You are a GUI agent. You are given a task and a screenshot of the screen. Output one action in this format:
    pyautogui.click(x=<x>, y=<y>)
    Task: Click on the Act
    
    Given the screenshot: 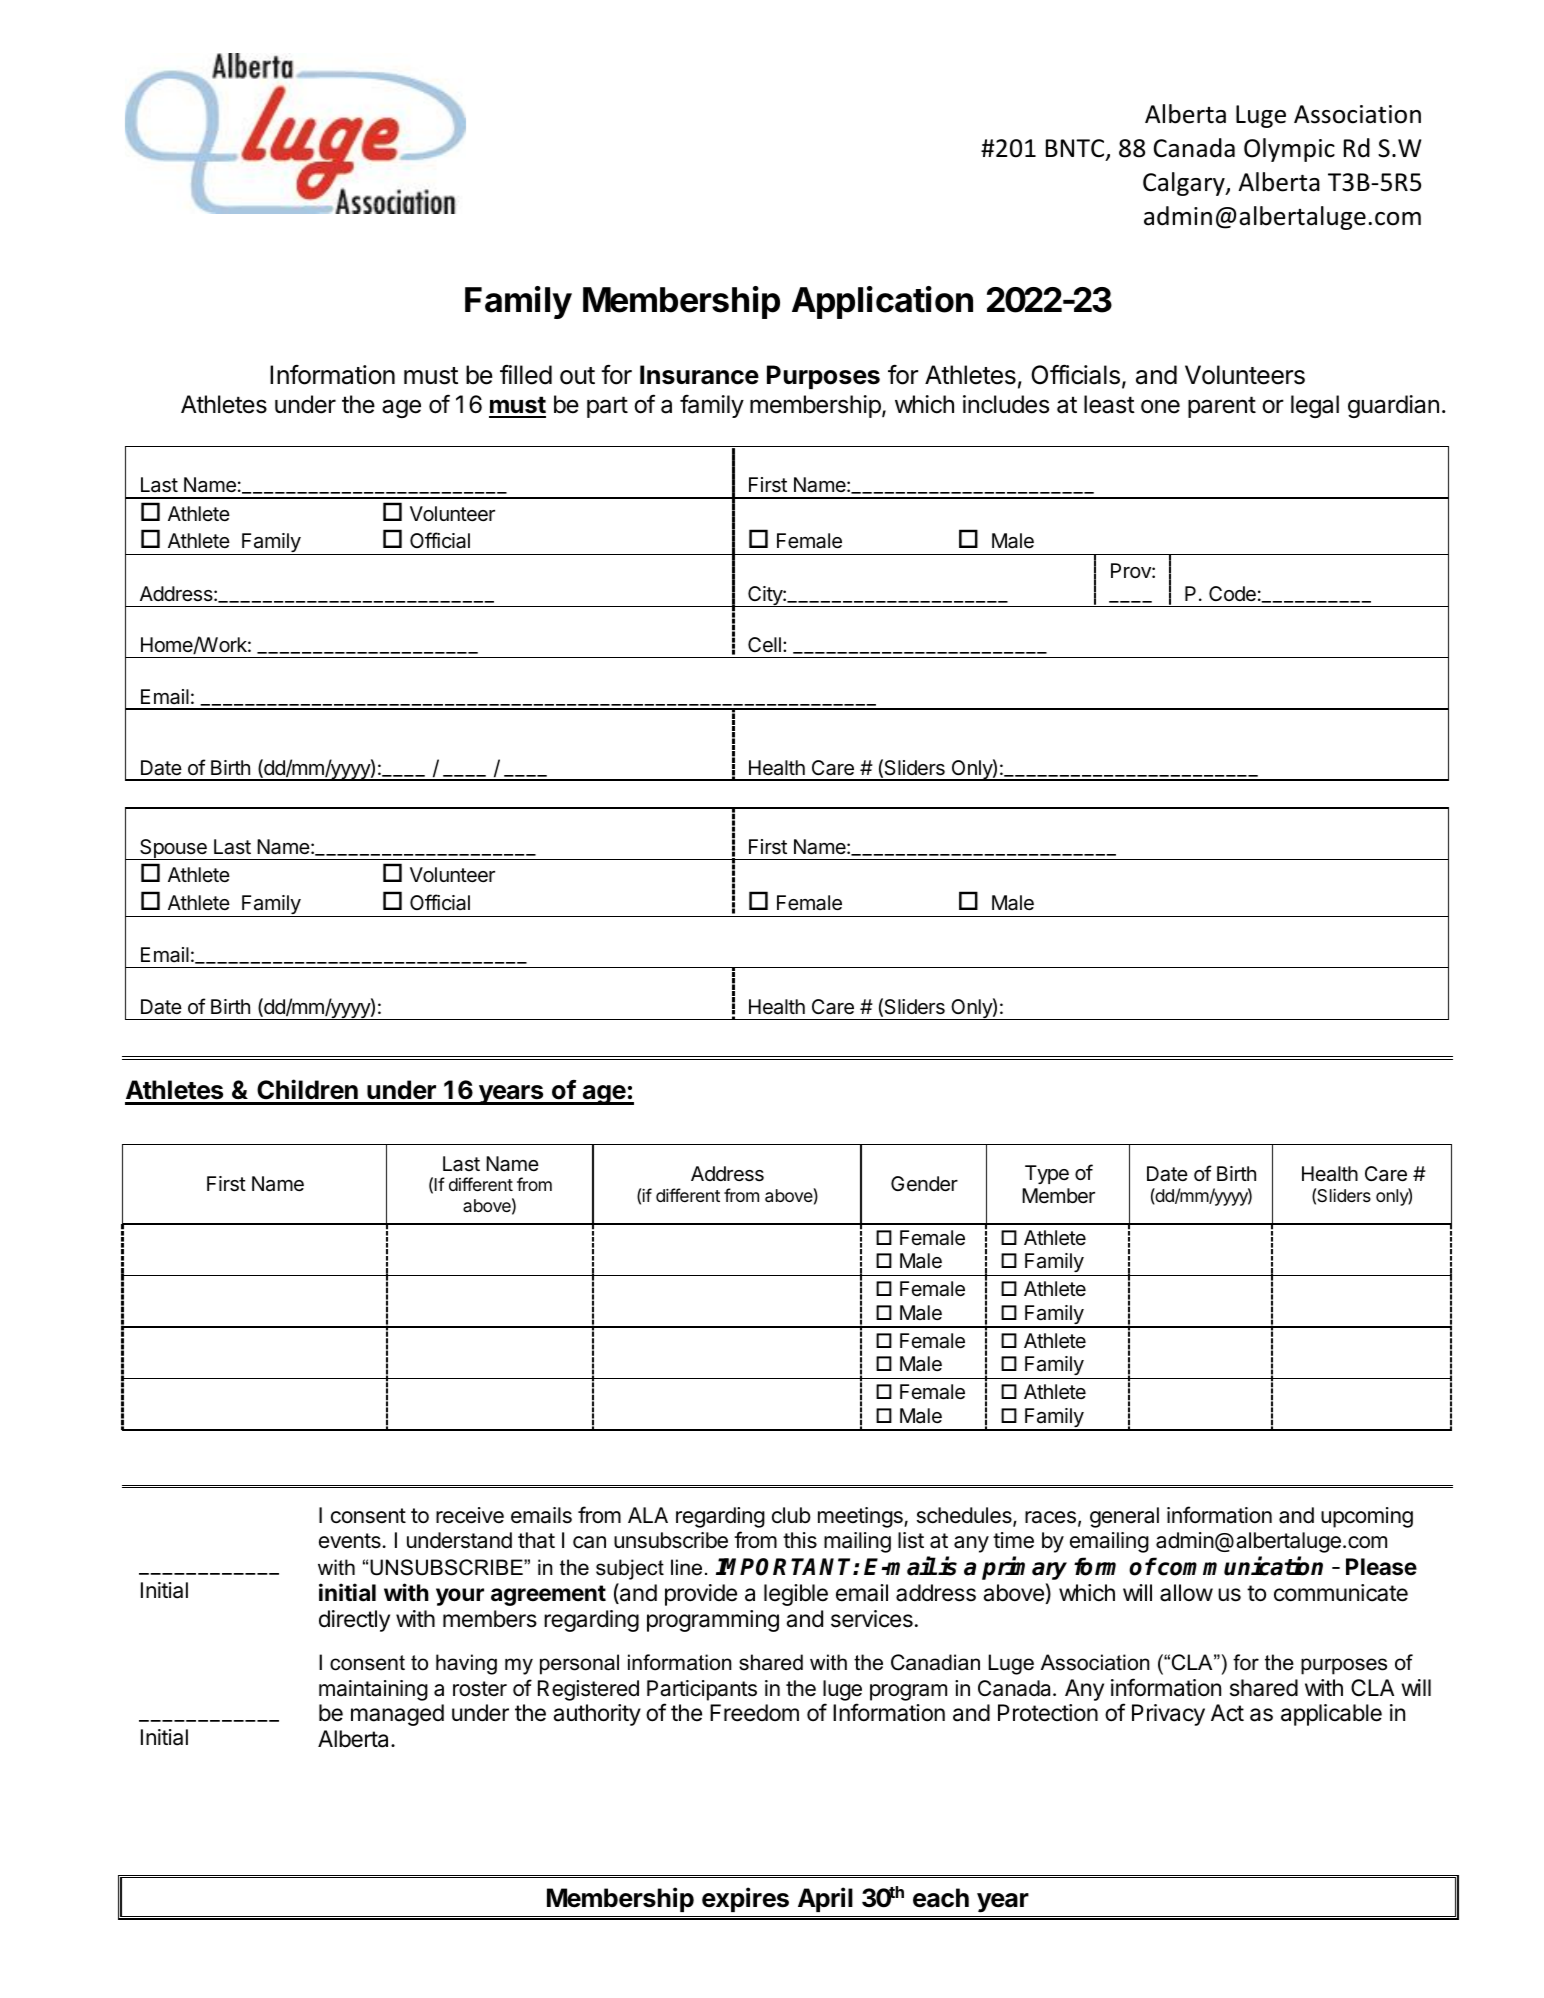 What is the action you would take?
    pyautogui.click(x=1227, y=1713)
